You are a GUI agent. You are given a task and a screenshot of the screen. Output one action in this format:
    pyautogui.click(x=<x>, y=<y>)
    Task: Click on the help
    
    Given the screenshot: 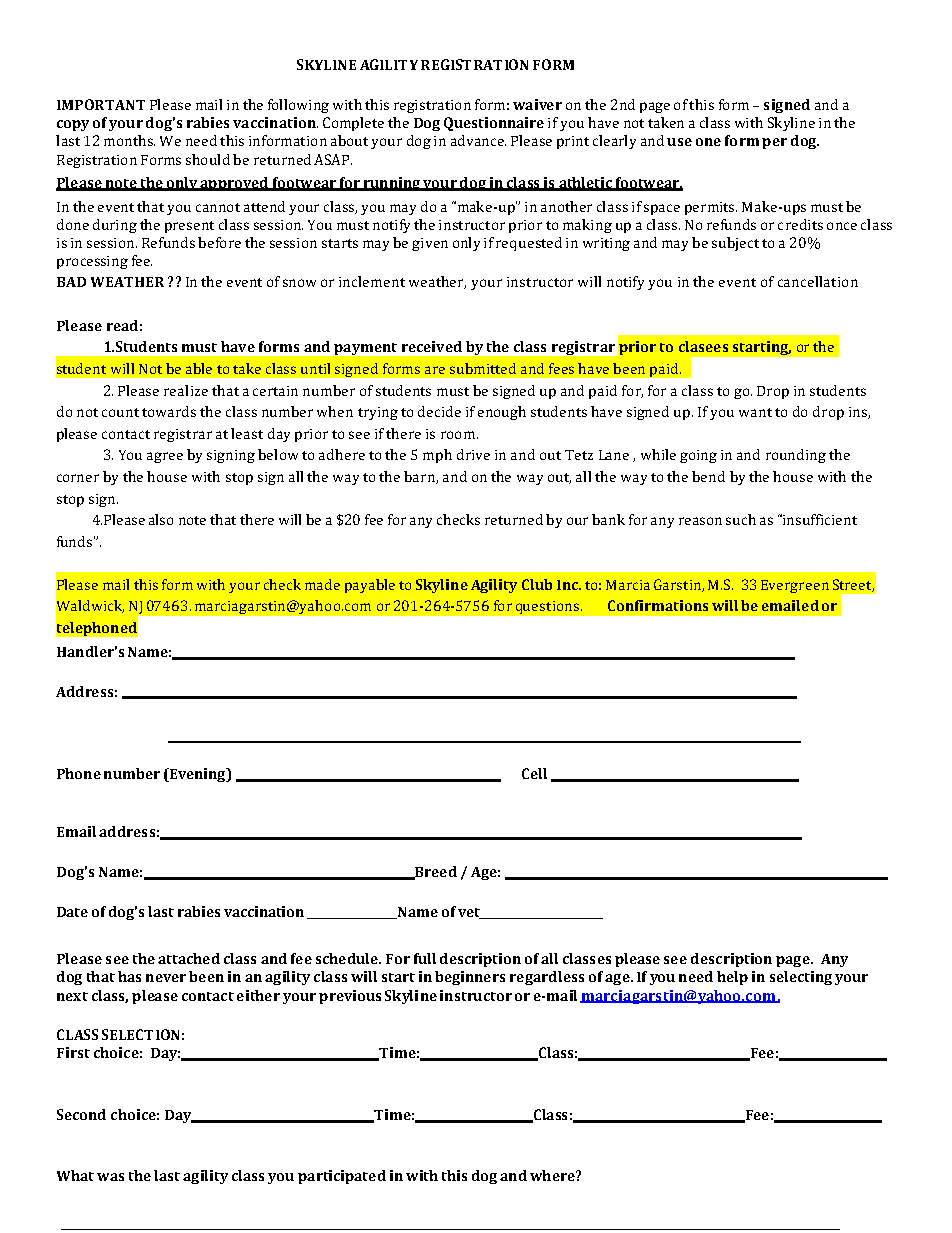 What is the action you would take?
    pyautogui.click(x=732, y=978)
